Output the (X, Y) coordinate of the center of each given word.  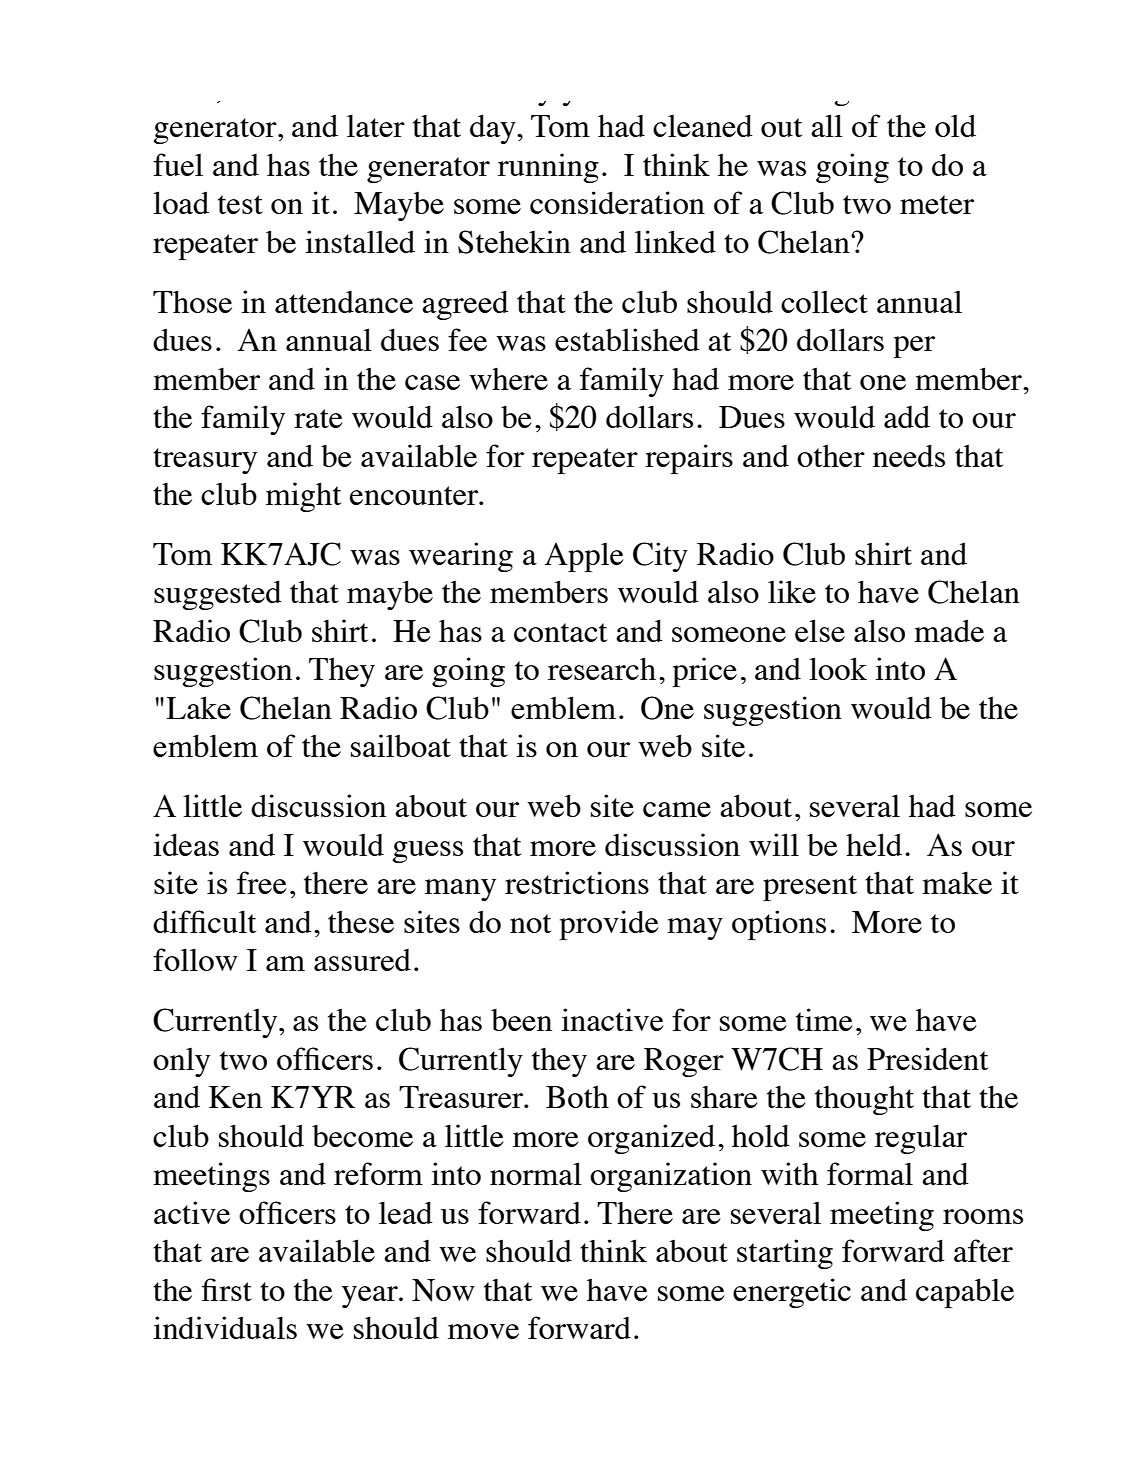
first (227, 1289)
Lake (198, 707)
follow (195, 959)
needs (909, 456)
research (602, 668)
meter (937, 204)
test (240, 204)
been (521, 1020)
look (838, 668)
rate (318, 418)
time (824, 1019)
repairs (689, 459)
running (548, 168)
